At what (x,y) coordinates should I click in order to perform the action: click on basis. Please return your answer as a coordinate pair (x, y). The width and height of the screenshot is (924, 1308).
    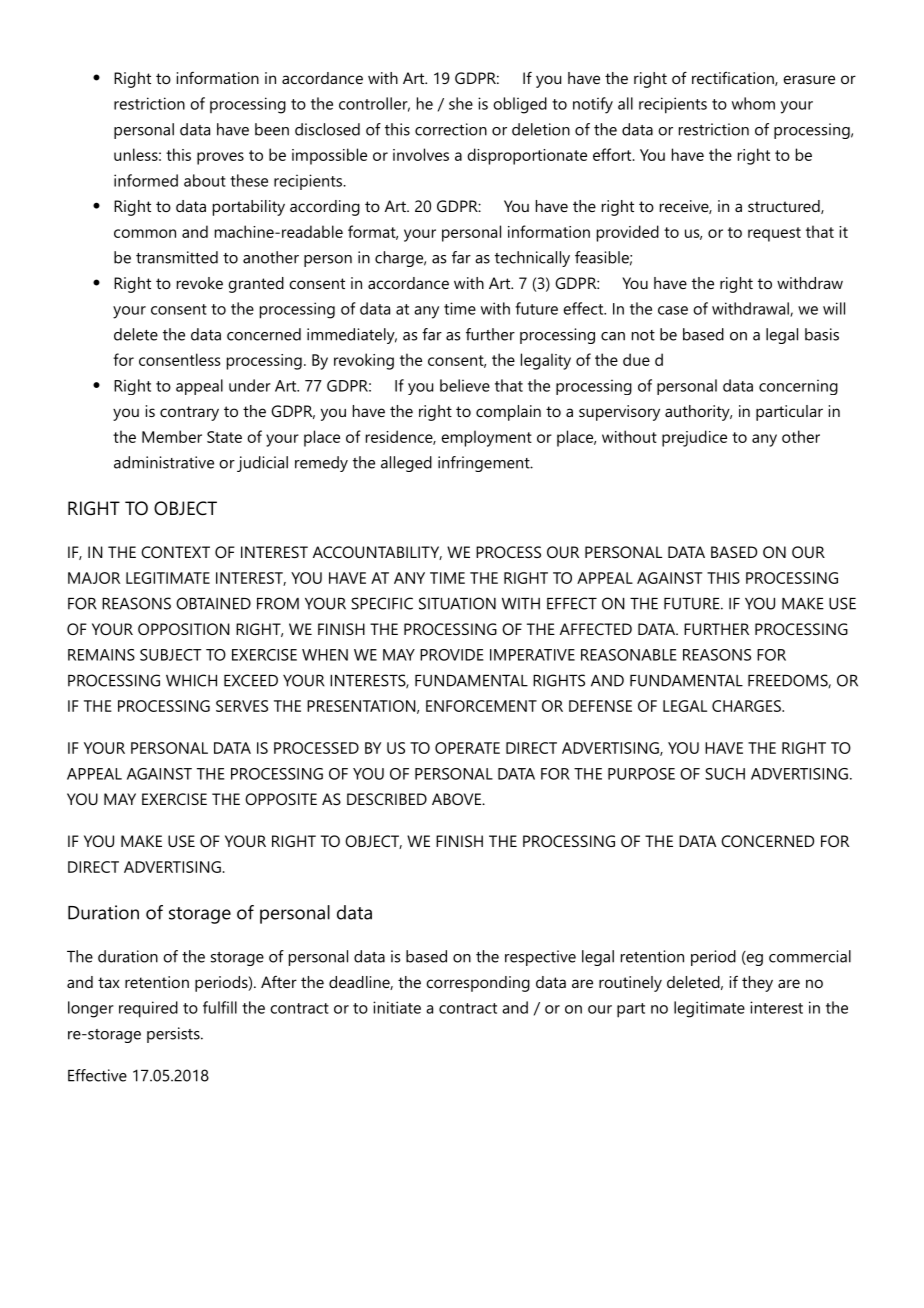
    Looking at the image, I should click on (822, 334).
